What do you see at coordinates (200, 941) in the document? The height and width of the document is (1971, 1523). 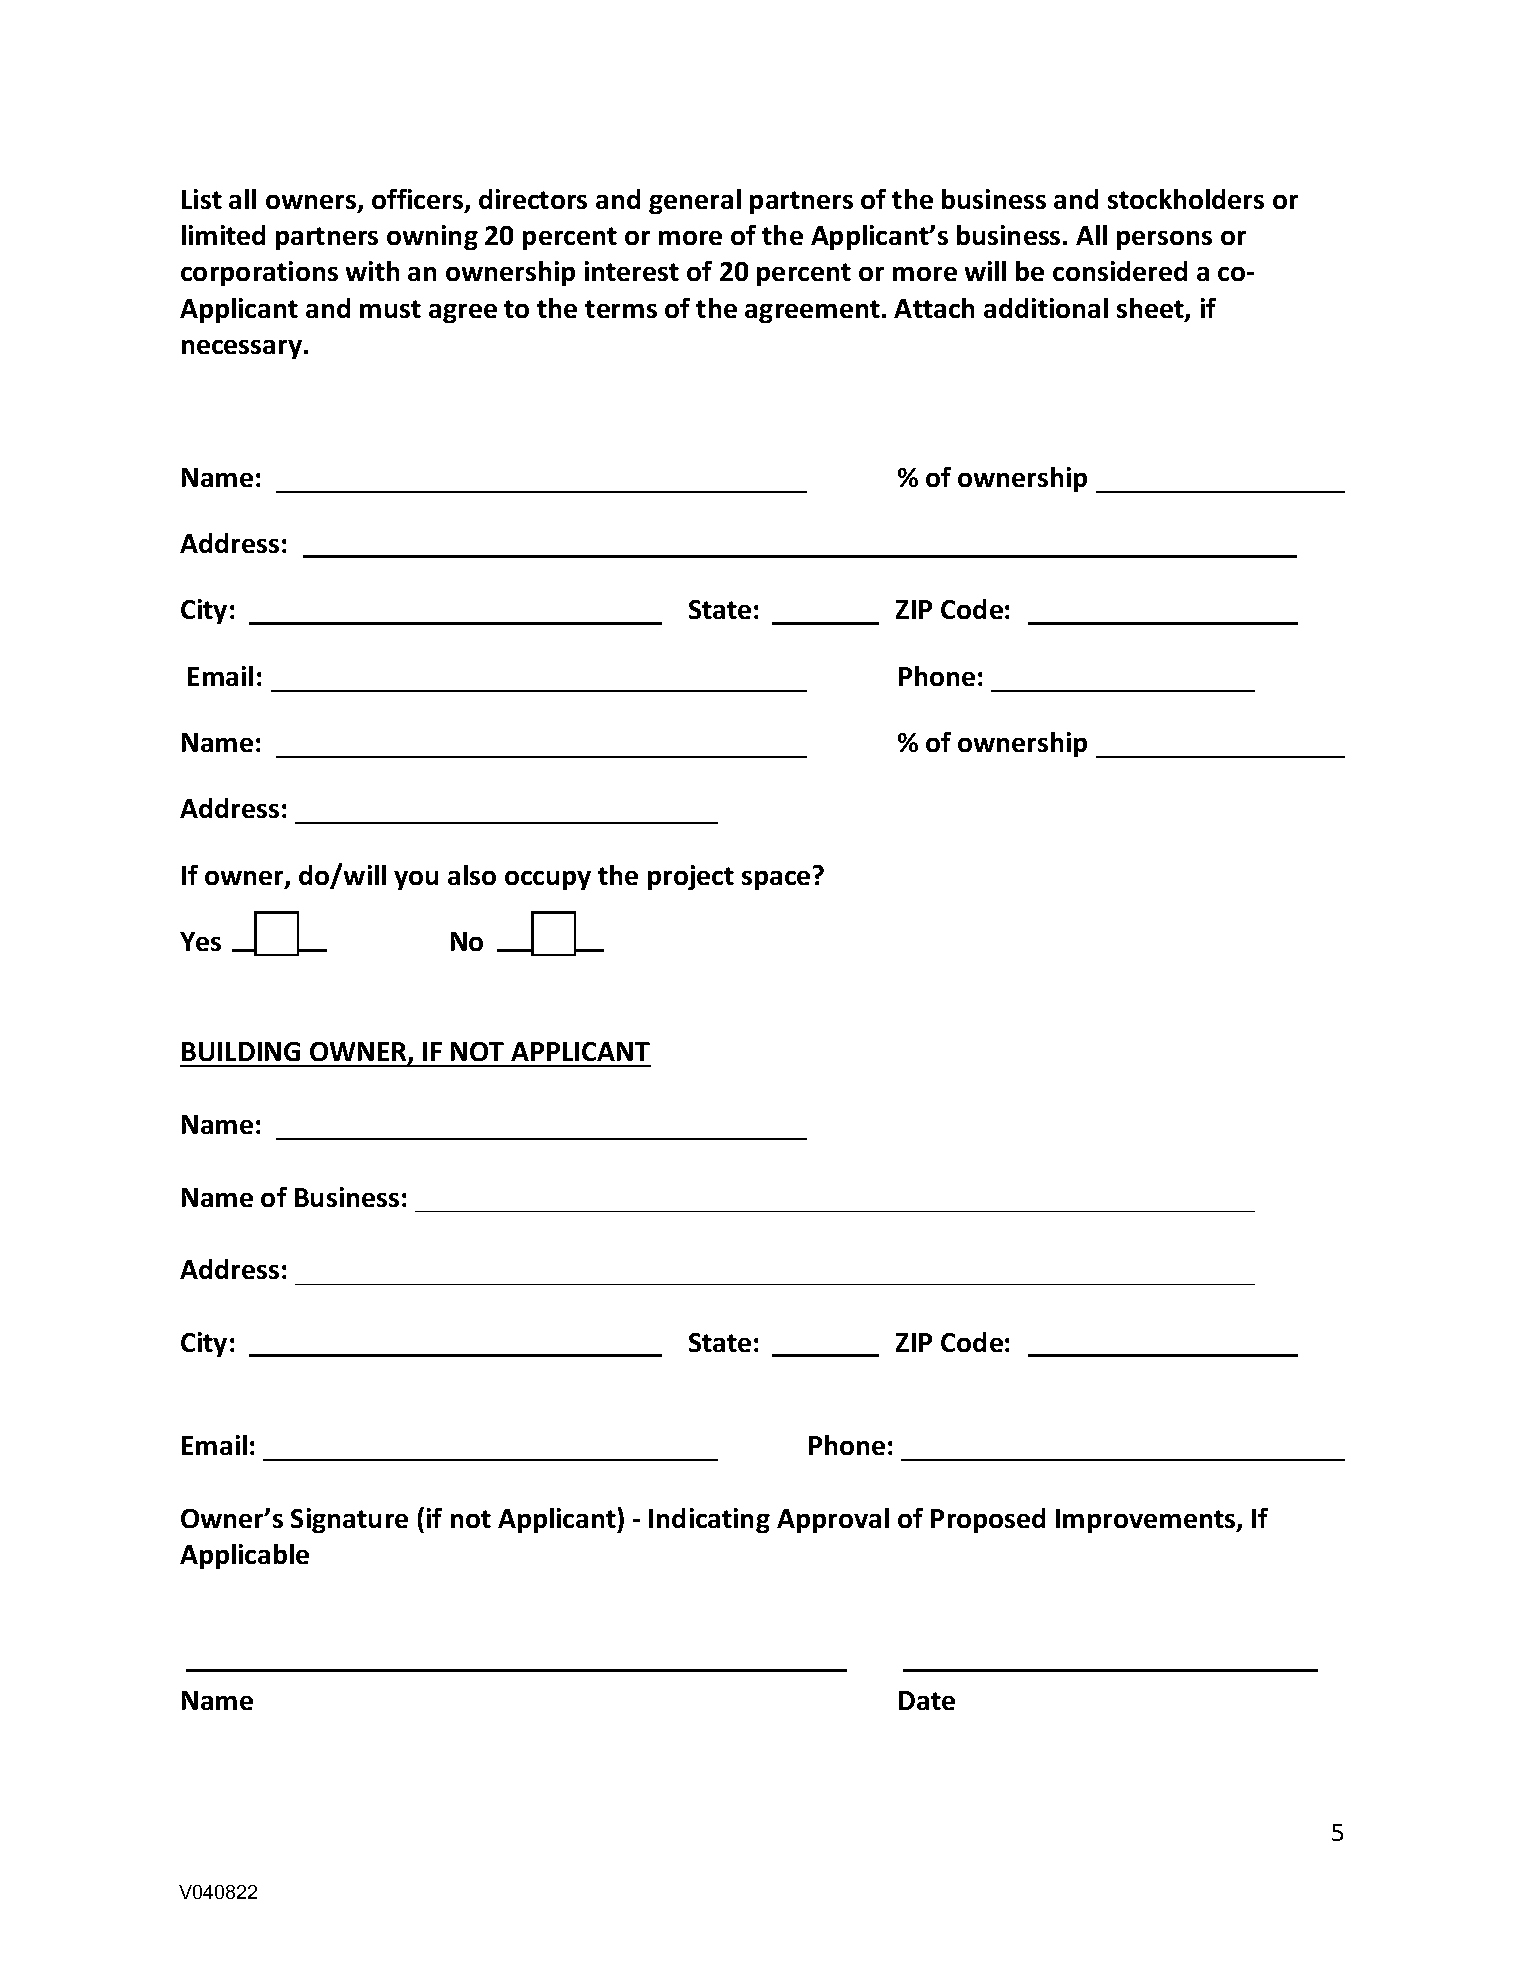 I see `Yes` at bounding box center [200, 941].
